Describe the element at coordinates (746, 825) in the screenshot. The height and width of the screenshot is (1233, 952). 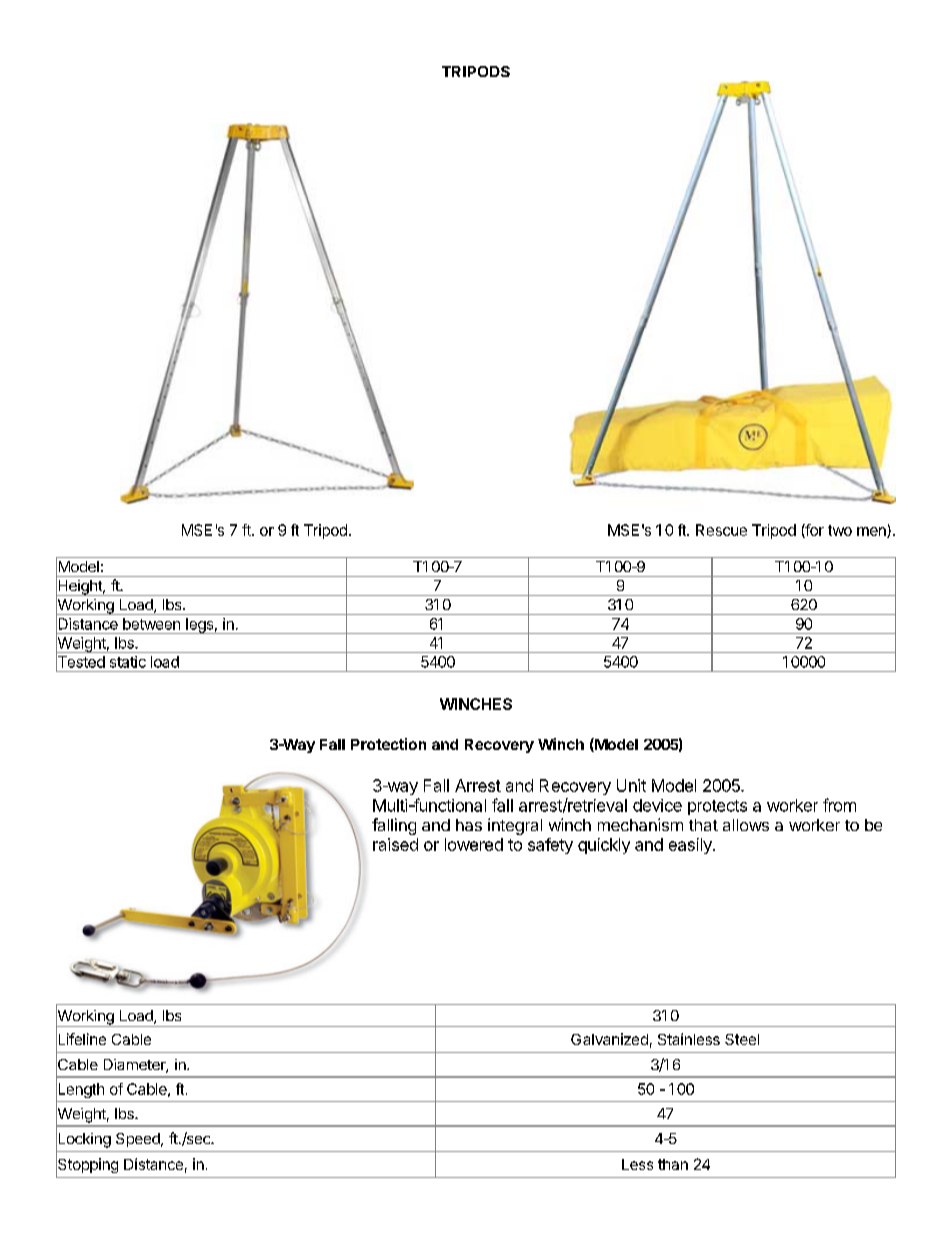
I see `allows` at that location.
